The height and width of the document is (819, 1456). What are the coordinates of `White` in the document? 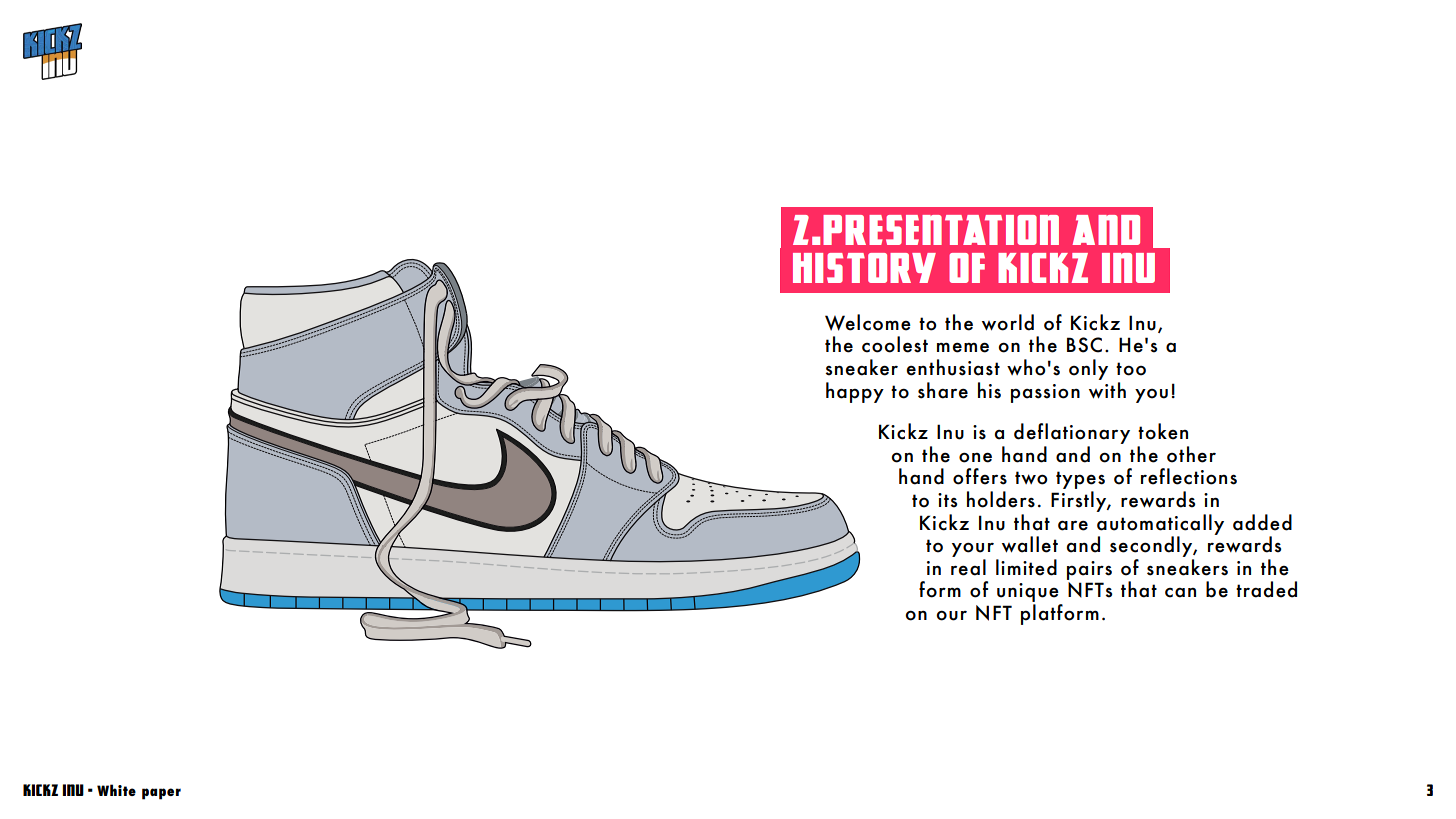 It's located at (116, 790).
